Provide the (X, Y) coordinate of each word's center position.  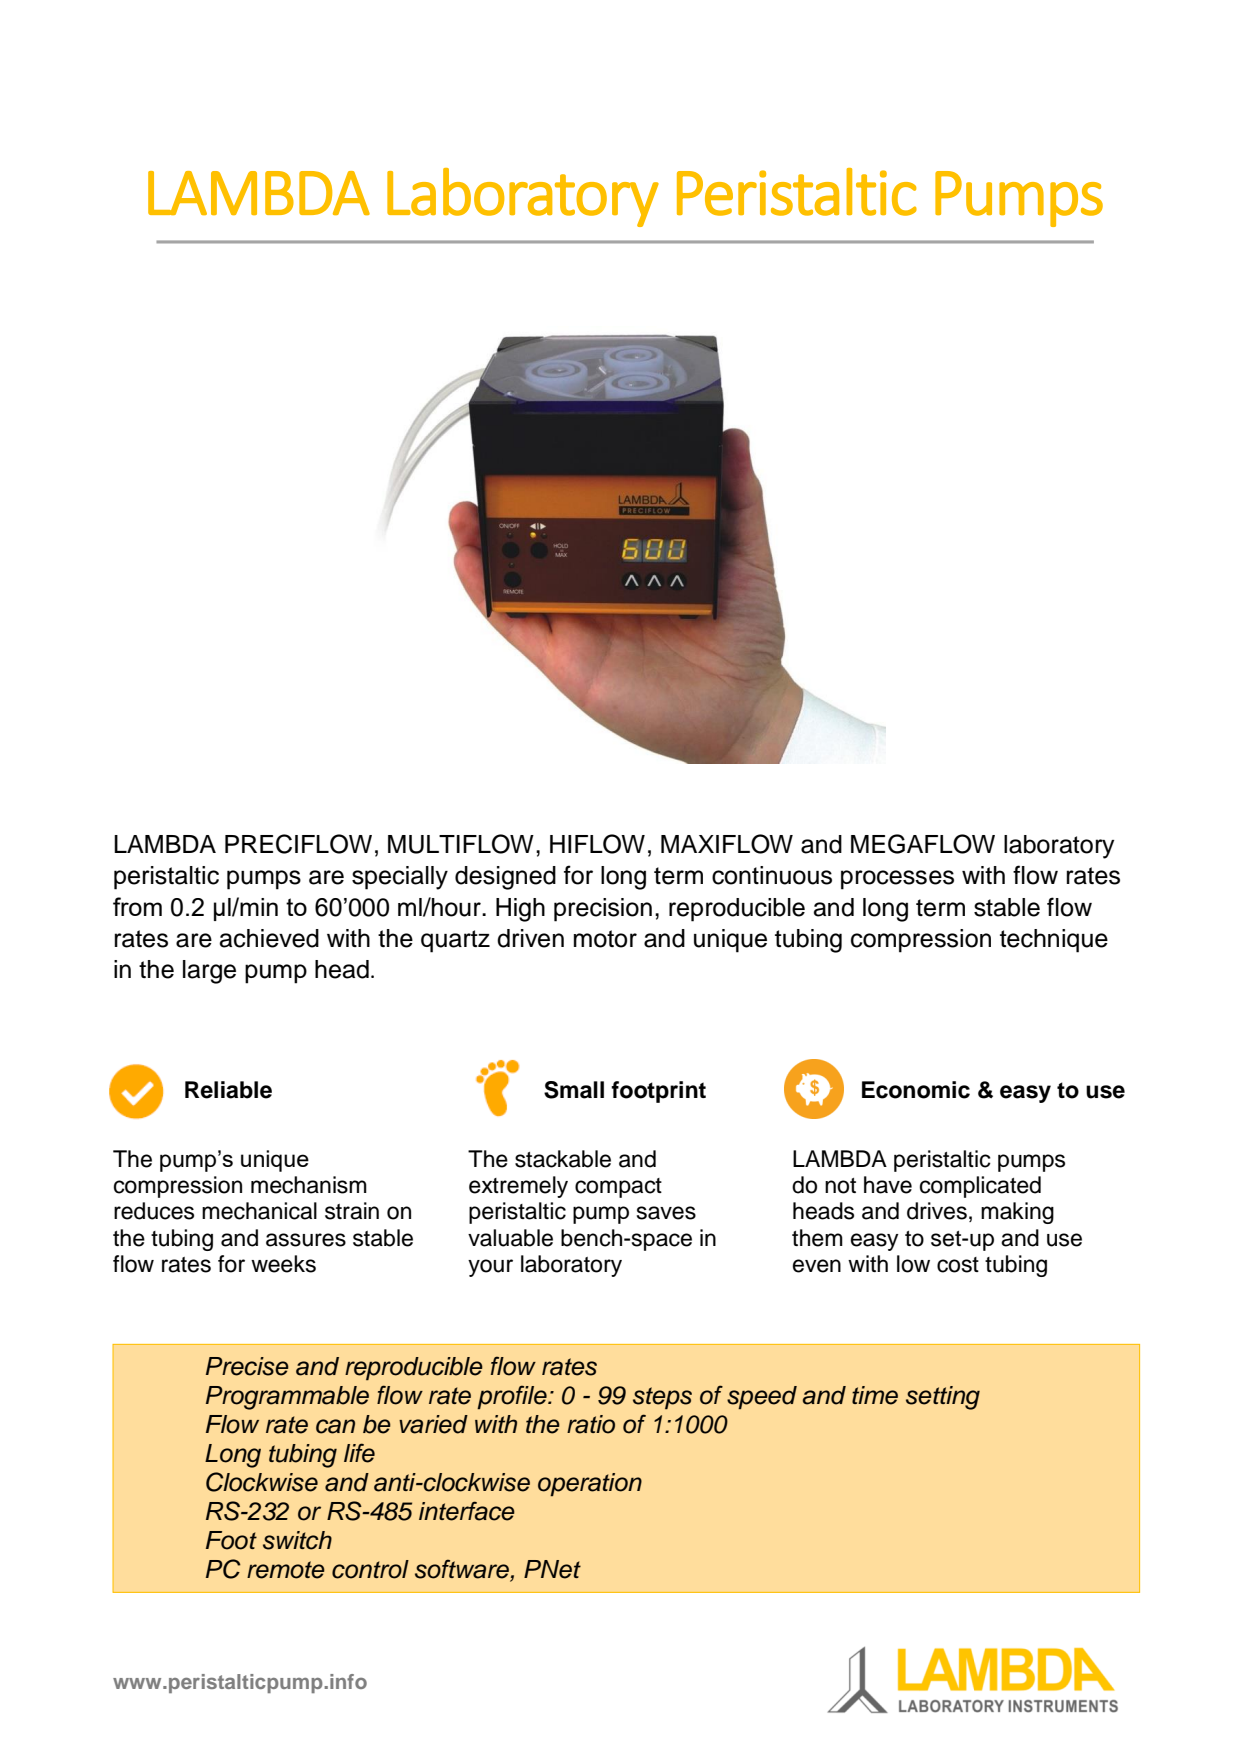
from (137, 906)
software (463, 1570)
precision (603, 910)
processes (897, 880)
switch (297, 1540)
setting (943, 1398)
